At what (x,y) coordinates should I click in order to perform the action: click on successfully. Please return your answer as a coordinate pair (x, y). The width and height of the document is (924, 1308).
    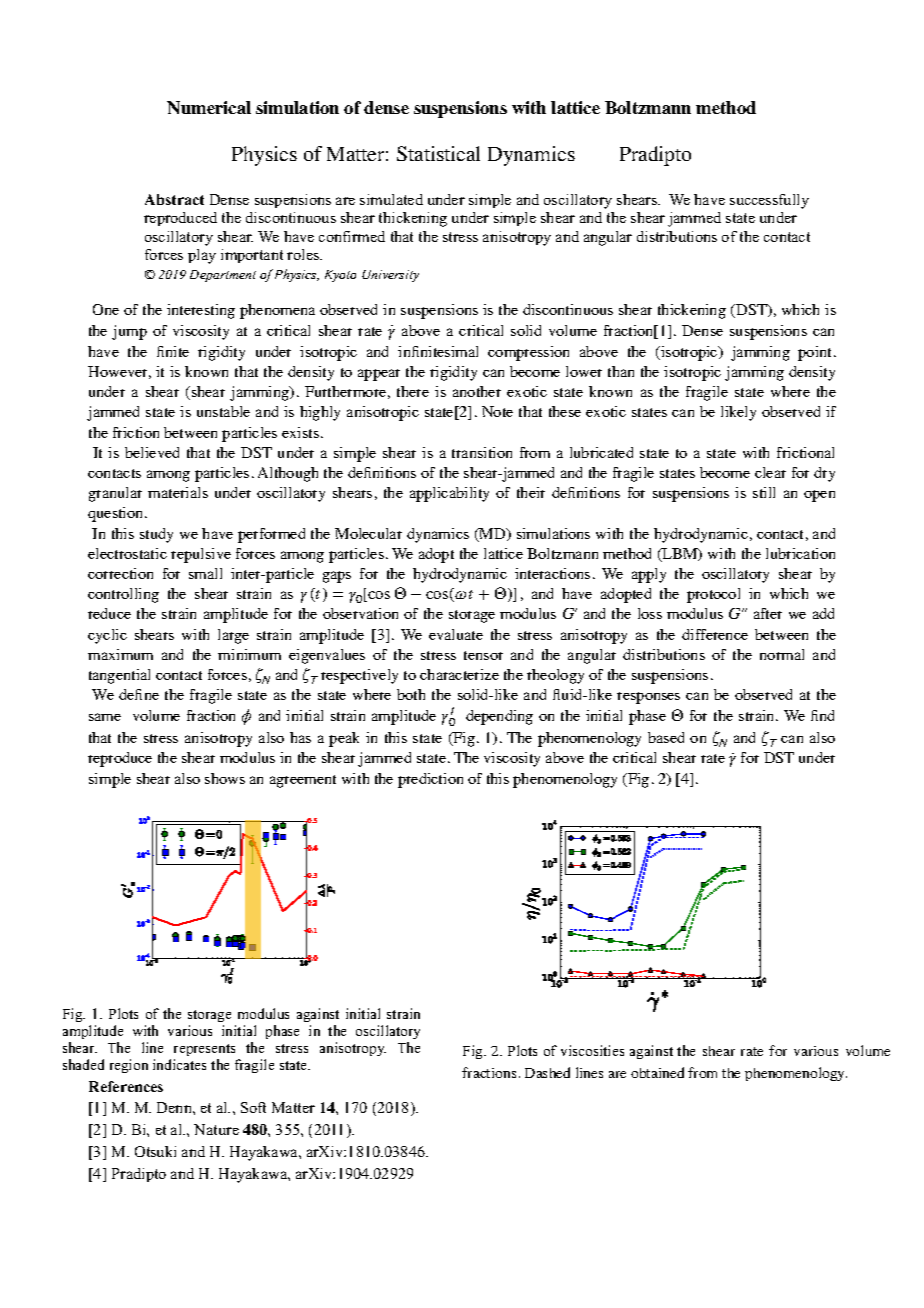
    Looking at the image, I should click on (769, 201).
